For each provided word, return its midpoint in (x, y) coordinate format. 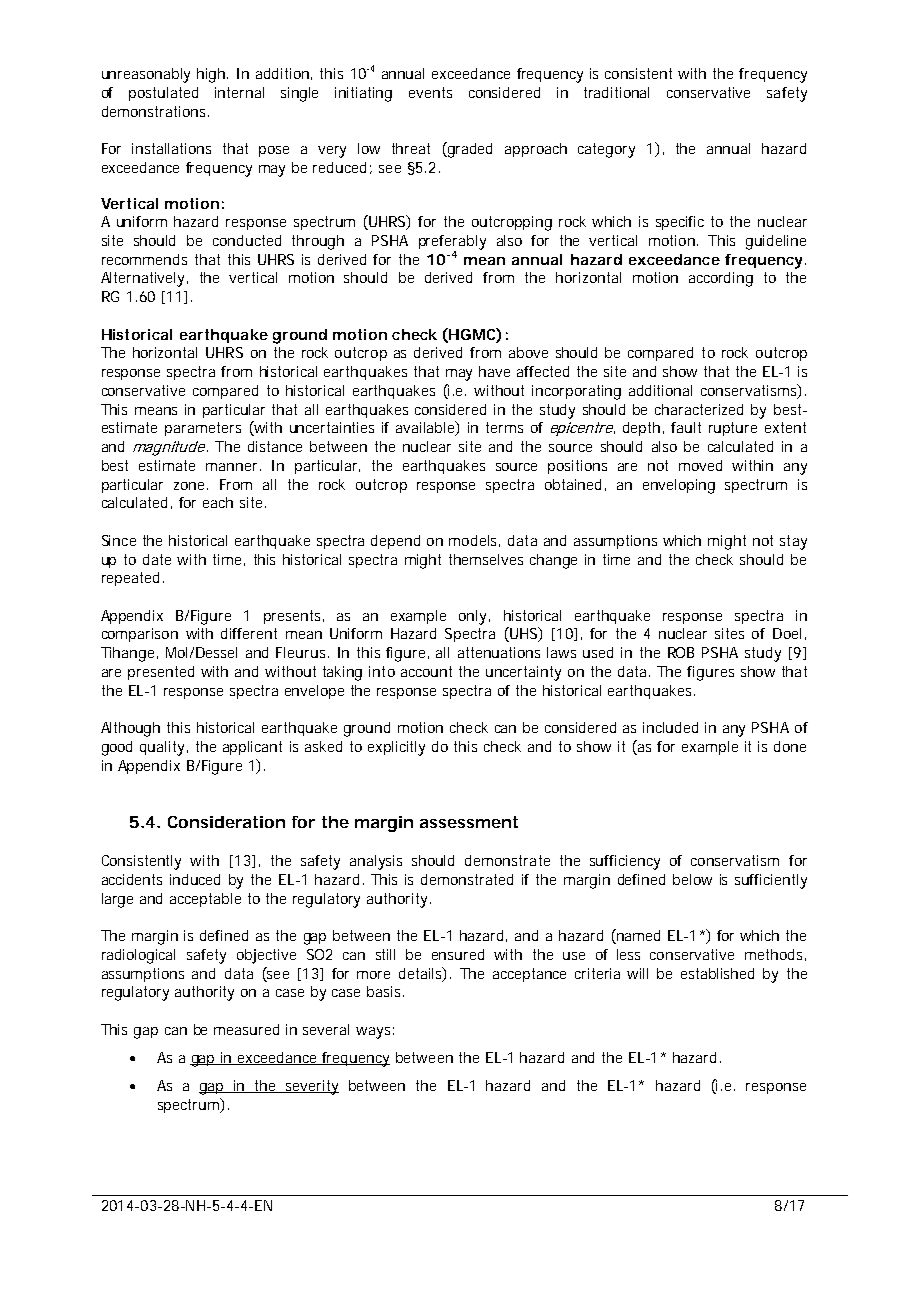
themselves (486, 559)
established (717, 973)
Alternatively (142, 279)
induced (195, 879)
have (494, 371)
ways (373, 1033)
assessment (469, 822)
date (157, 559)
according (721, 279)
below (692, 879)
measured (246, 1029)
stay (793, 542)
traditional (616, 92)
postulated (163, 94)
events (430, 92)
